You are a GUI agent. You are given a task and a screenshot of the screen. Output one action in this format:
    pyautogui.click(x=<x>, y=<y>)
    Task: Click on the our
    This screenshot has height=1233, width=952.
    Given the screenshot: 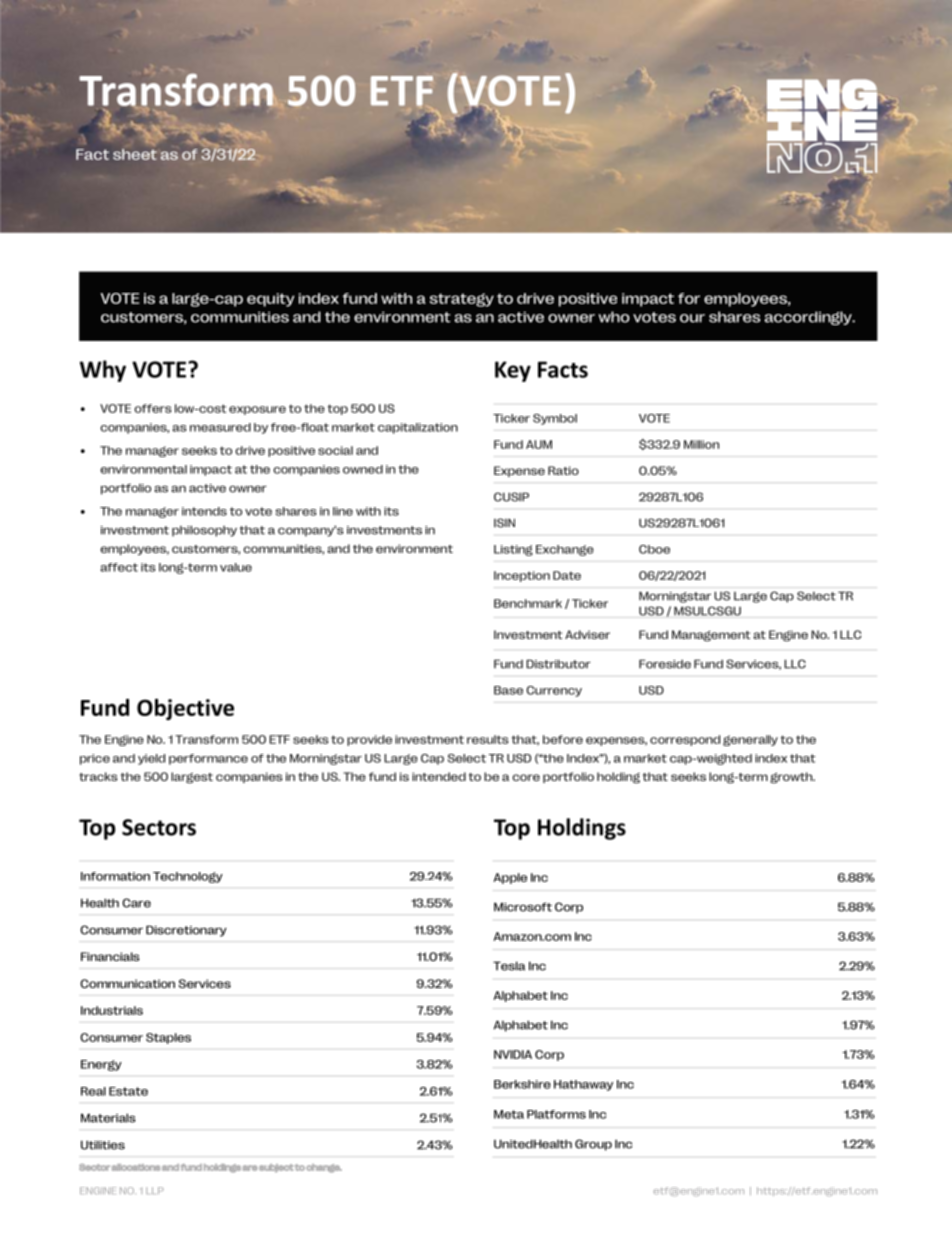 What is the action you would take?
    pyautogui.click(x=692, y=318)
